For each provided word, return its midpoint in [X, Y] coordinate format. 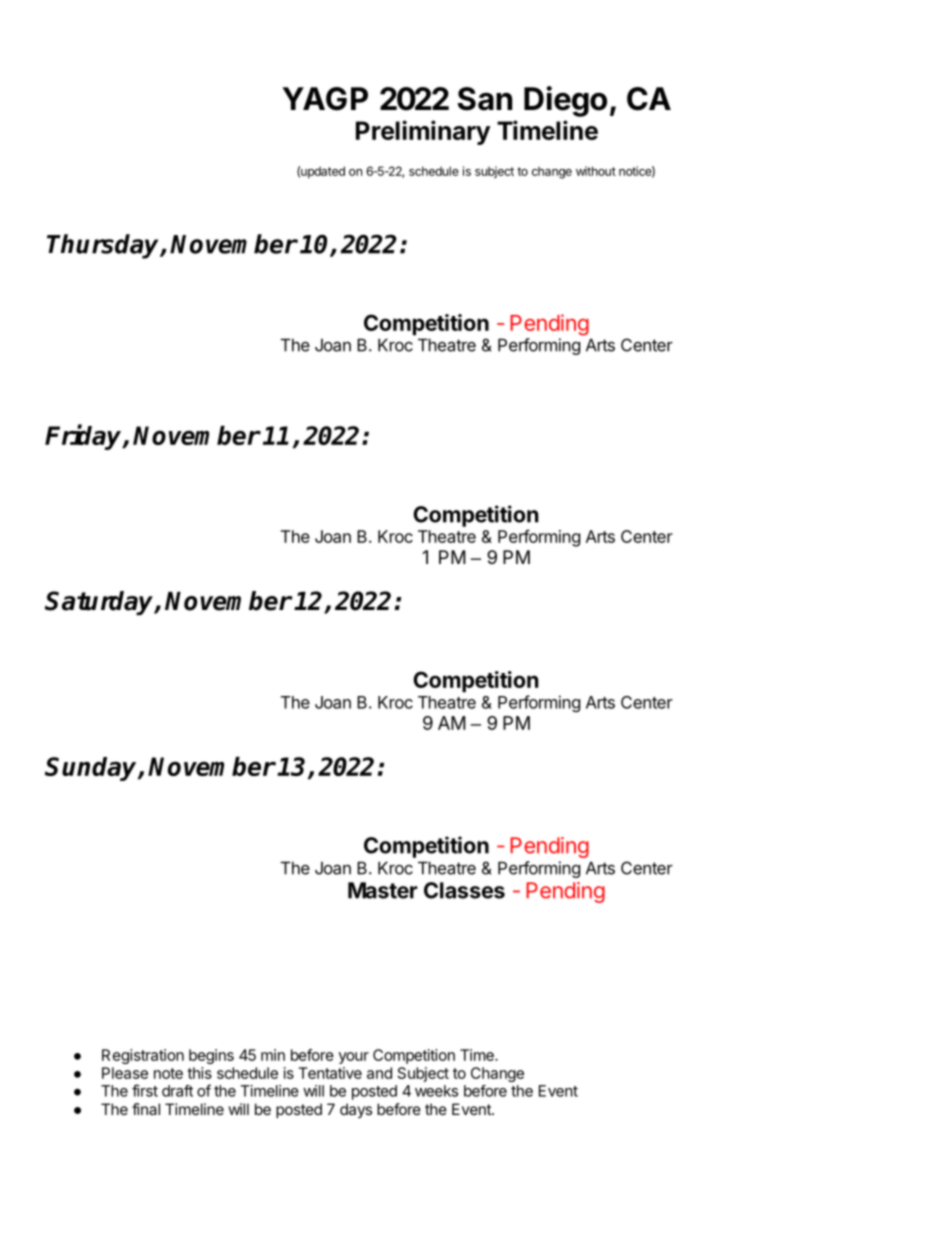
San [485, 99]
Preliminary [423, 132]
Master [383, 890]
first [145, 1090]
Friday [84, 437]
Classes [464, 890]
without [596, 171]
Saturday [100, 603]
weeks [436, 1091]
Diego [565, 101]
